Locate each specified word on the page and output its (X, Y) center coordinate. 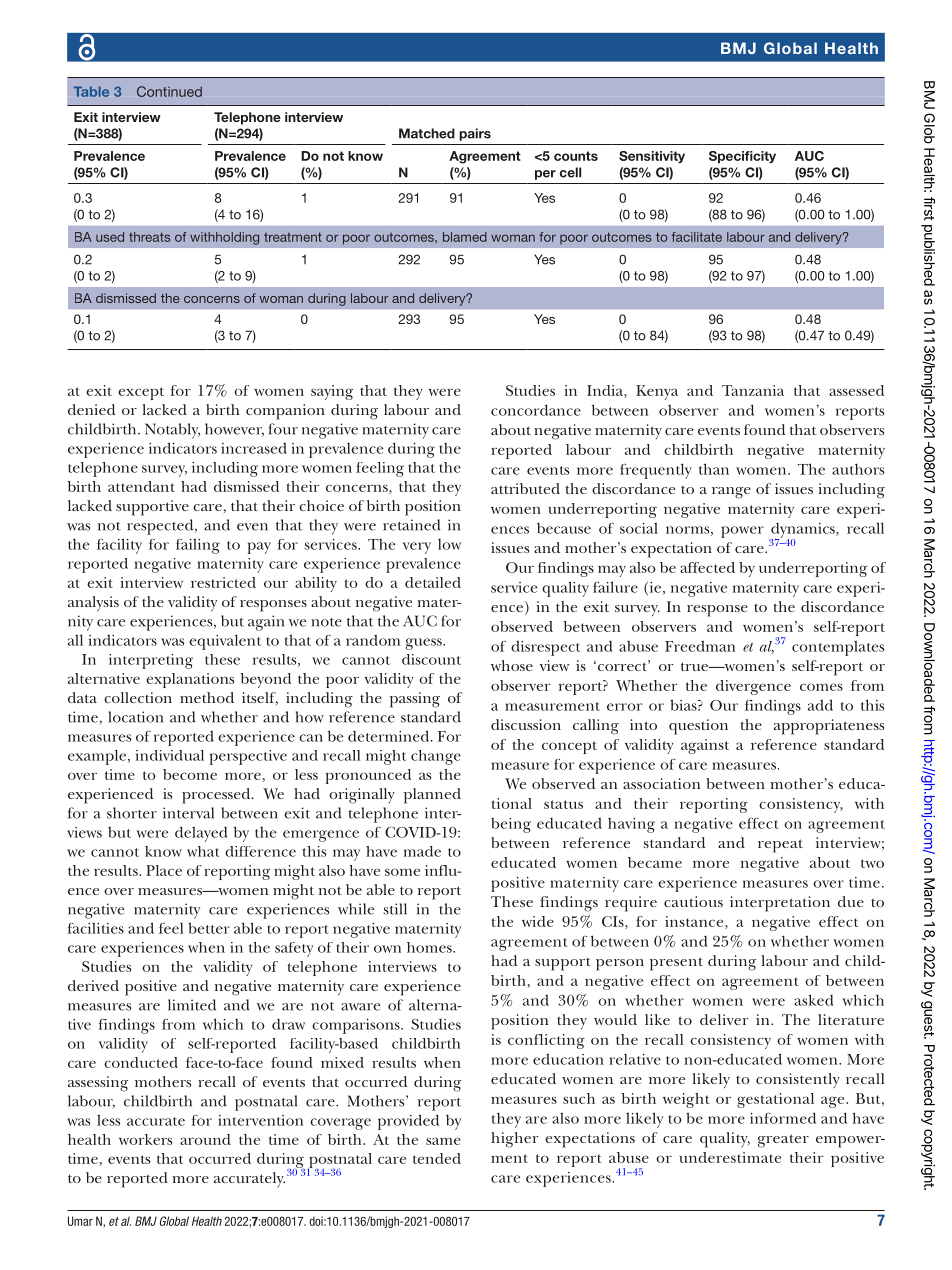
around (205, 1139)
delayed (201, 834)
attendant (141, 486)
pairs (475, 134)
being (511, 825)
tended (437, 1158)
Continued (169, 91)
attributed (525, 488)
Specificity (742, 157)
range (731, 493)
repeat (780, 846)
